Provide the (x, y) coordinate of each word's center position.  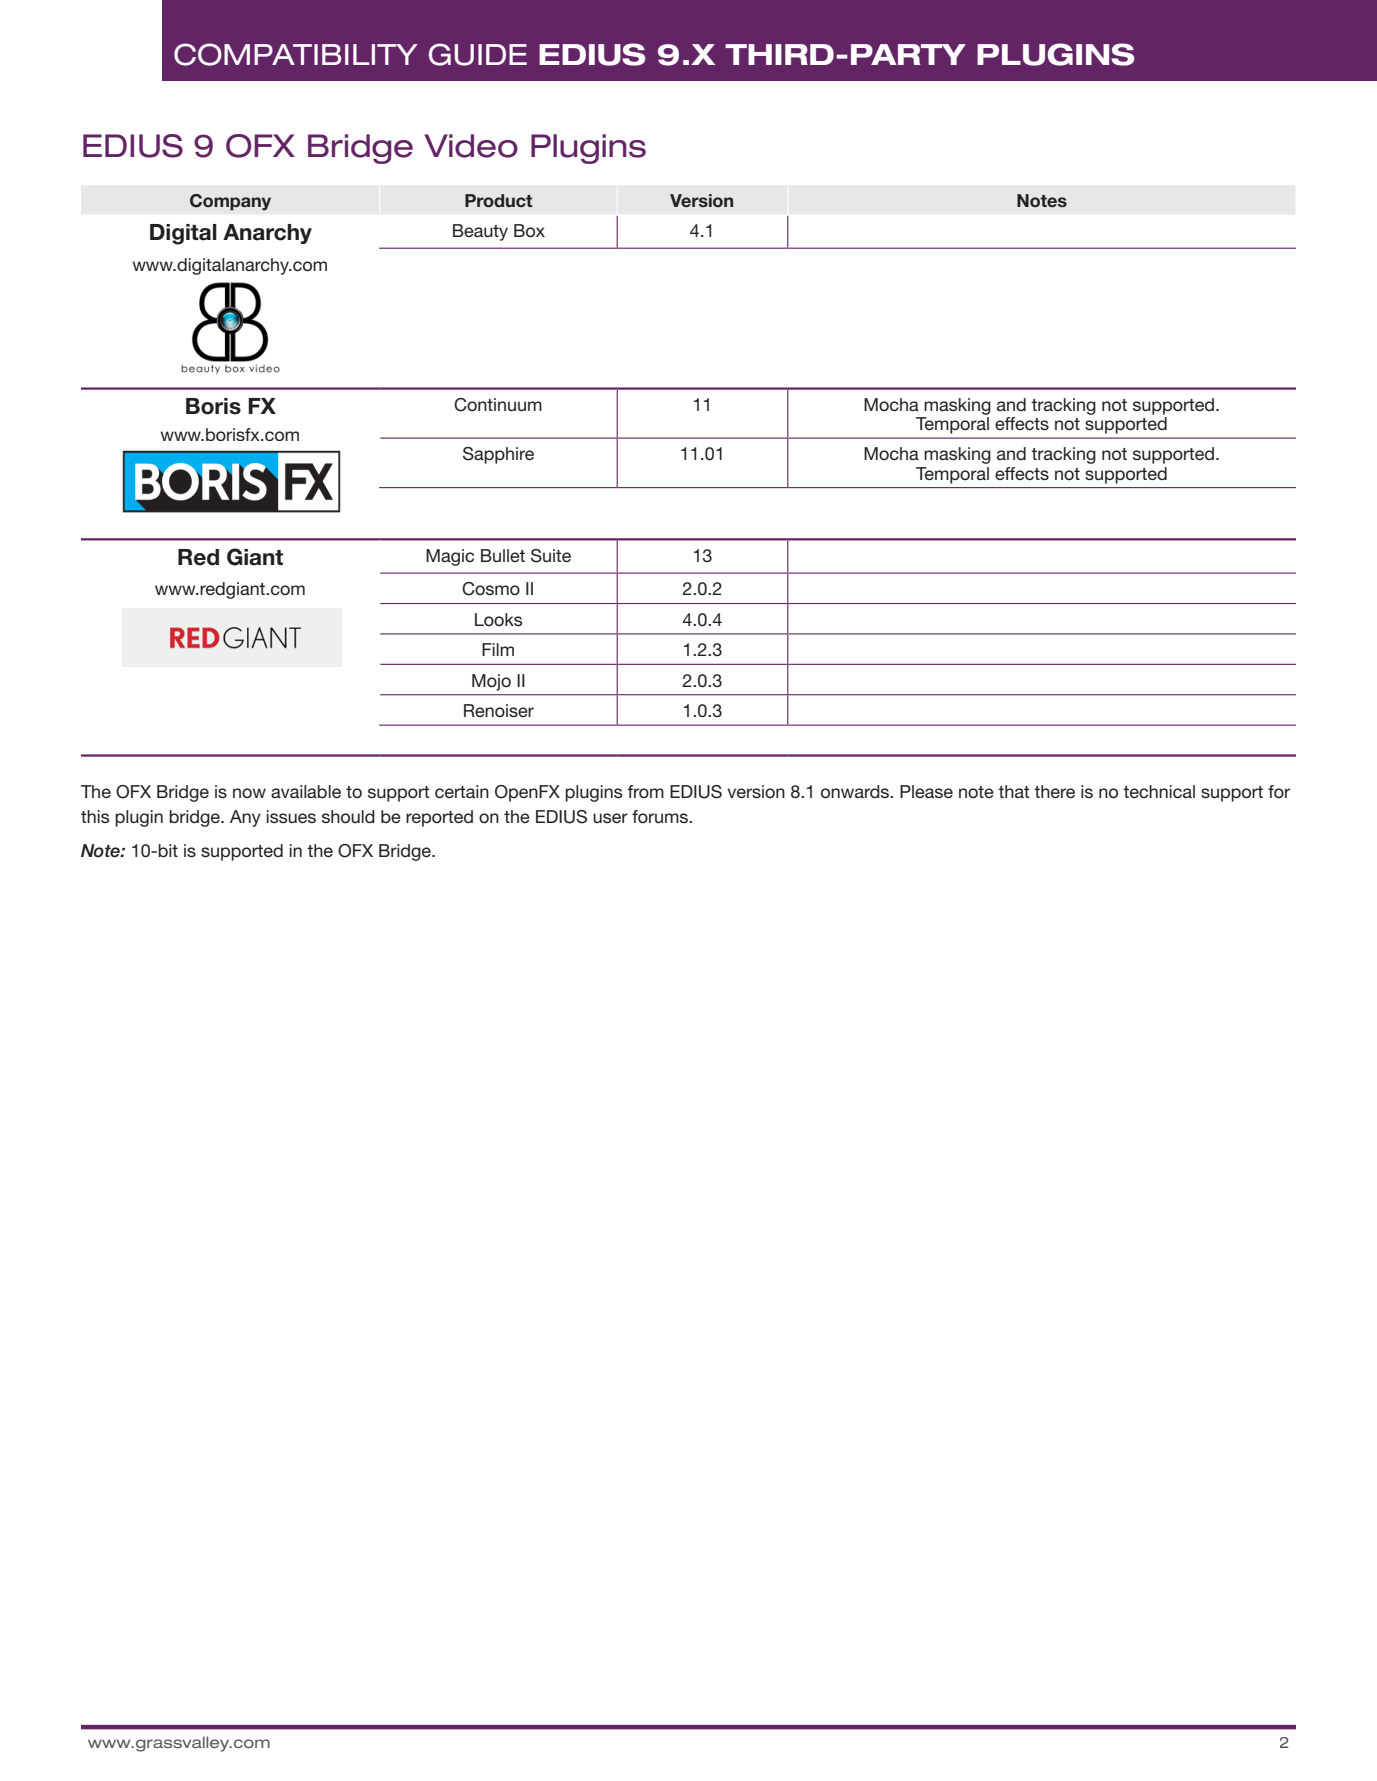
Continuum (498, 405)
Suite (551, 556)
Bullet (503, 555)
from (645, 791)
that (1014, 791)
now (249, 793)
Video (471, 146)
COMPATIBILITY (296, 54)
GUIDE (478, 54)
